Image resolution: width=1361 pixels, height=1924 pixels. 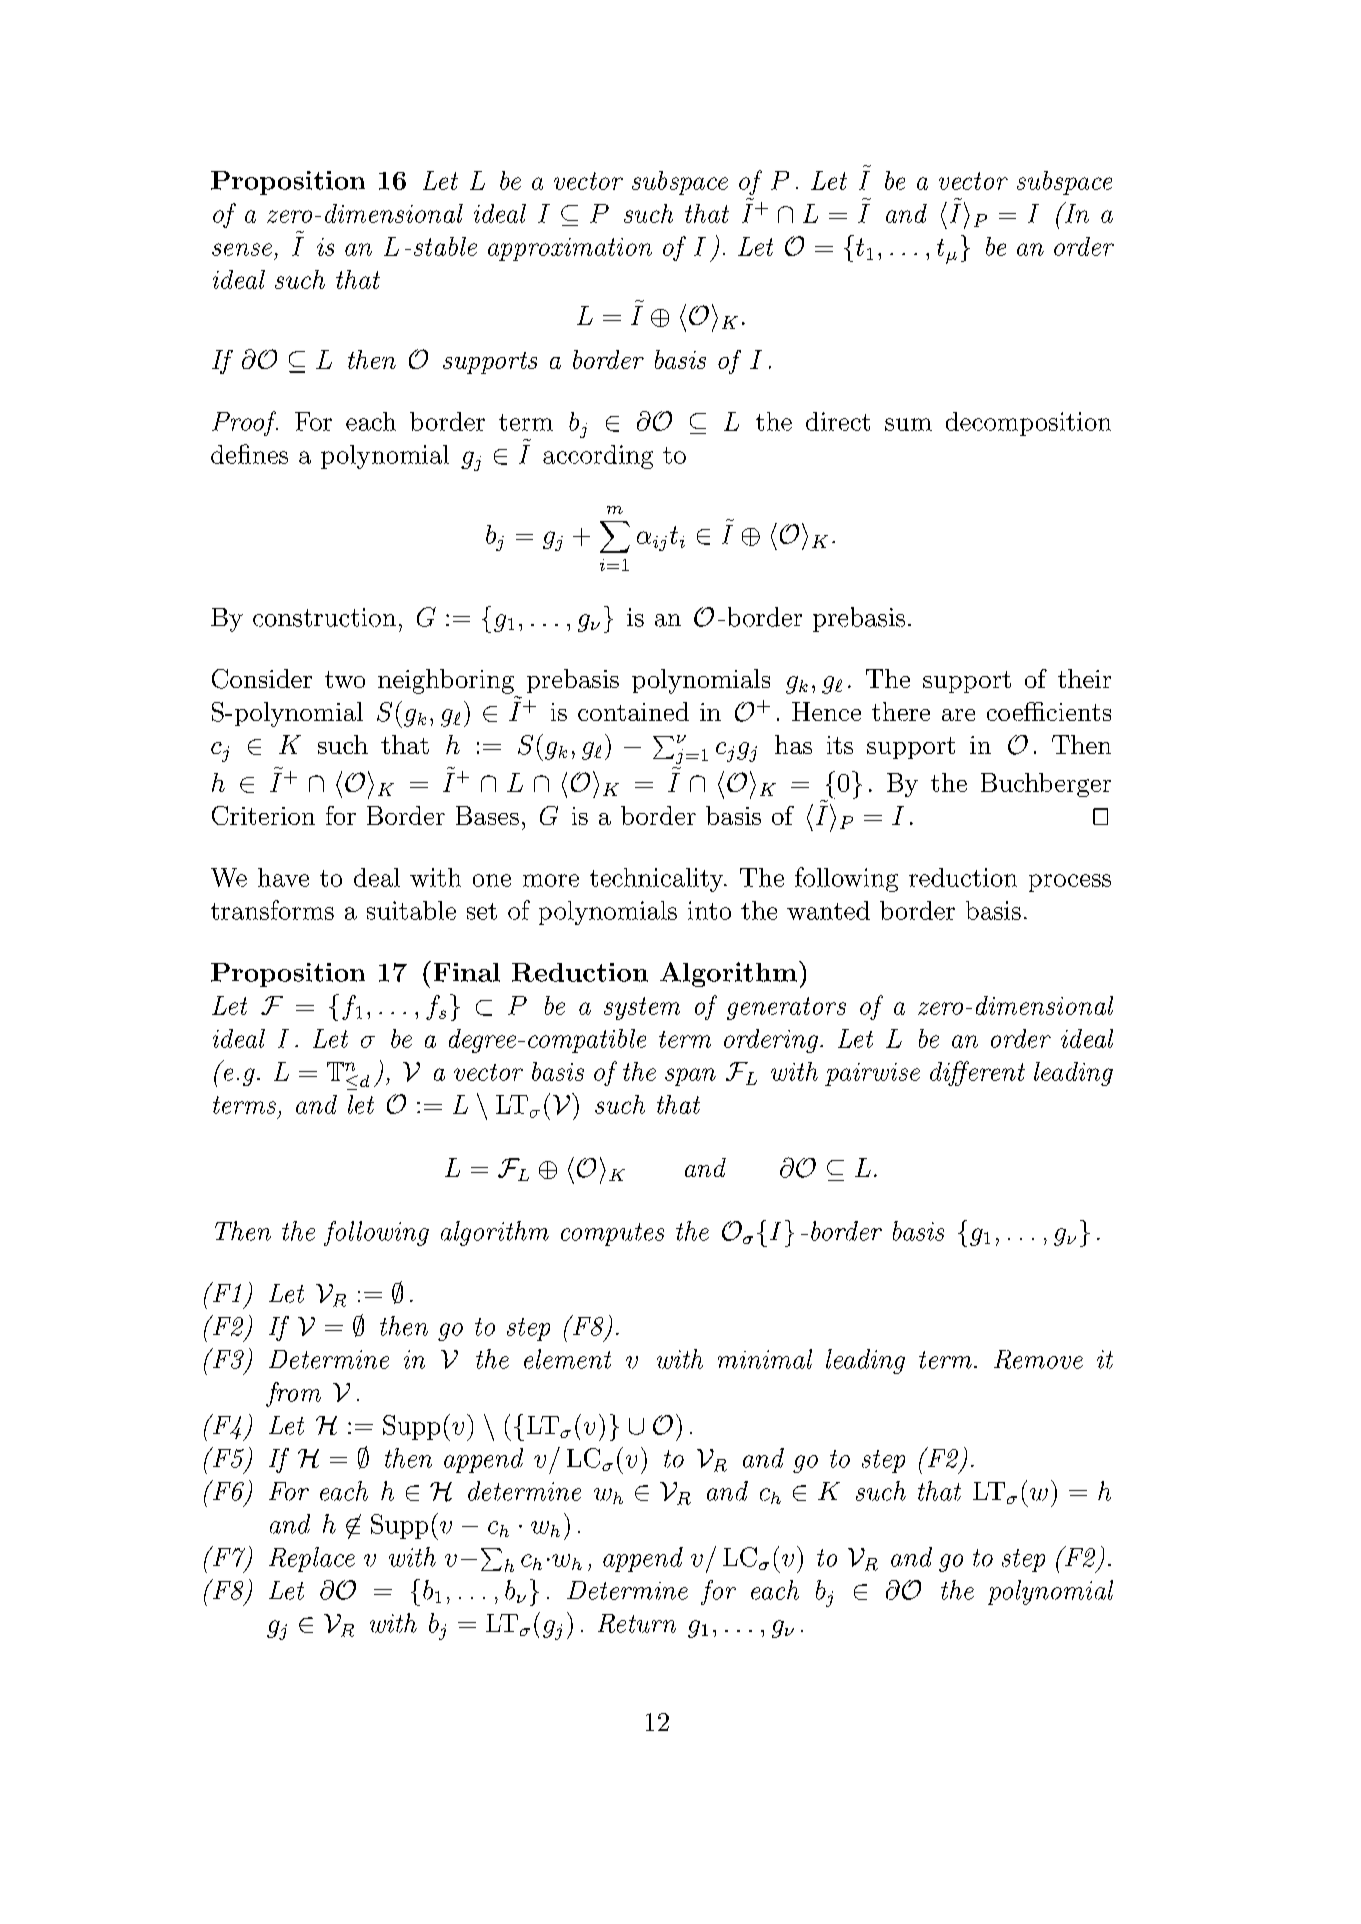 What do you see at coordinates (411, 910) in the document?
I see `suitable` at bounding box center [411, 910].
